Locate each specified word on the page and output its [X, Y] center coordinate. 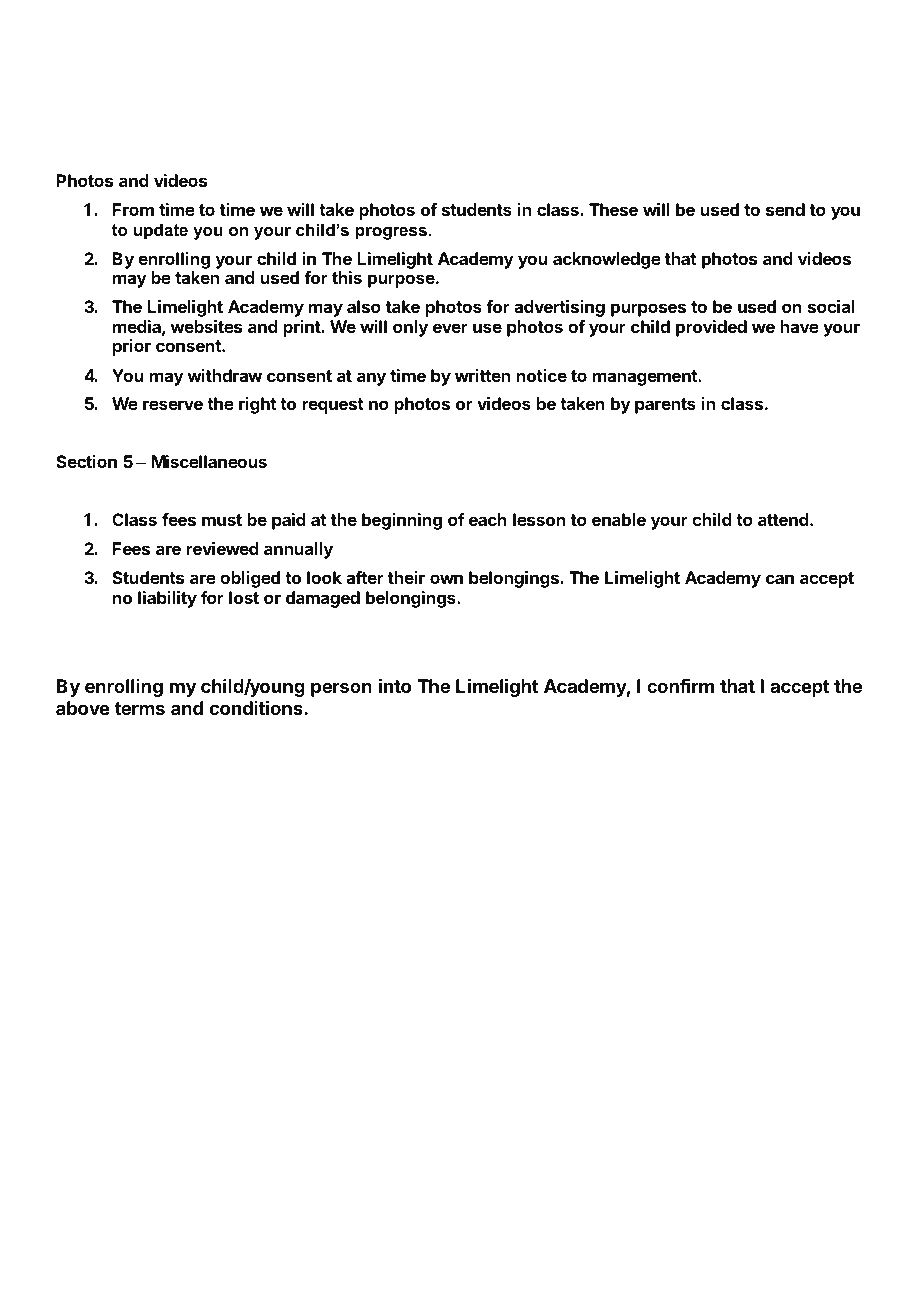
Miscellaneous [209, 461]
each [488, 519]
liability [167, 599]
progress [391, 233]
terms [140, 708]
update [161, 231]
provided [711, 328]
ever [450, 328]
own [446, 579]
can [780, 579]
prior [132, 347]
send [785, 209]
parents [665, 406]
